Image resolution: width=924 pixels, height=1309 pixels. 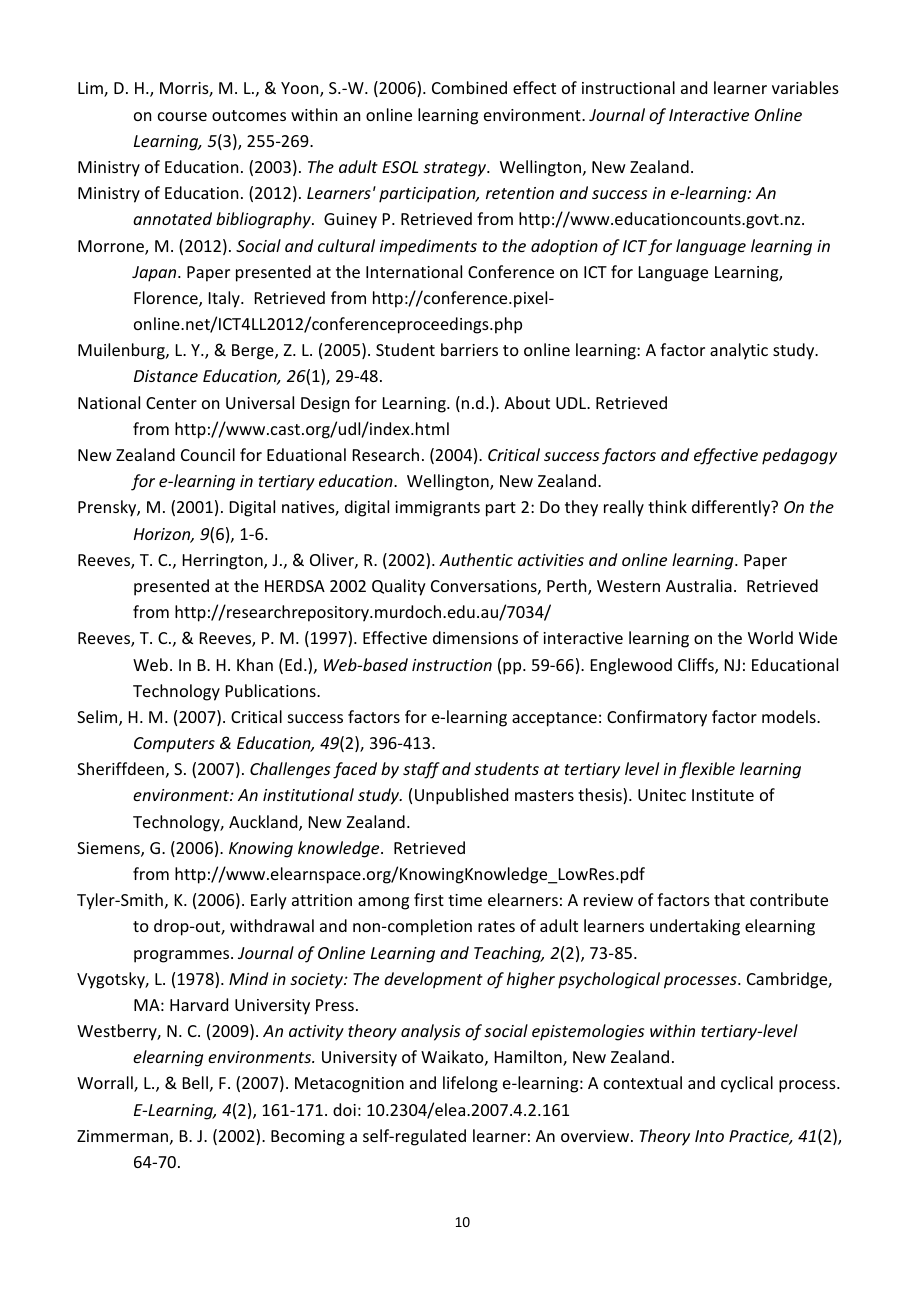 I want to click on lifelong, so click(x=470, y=1084).
